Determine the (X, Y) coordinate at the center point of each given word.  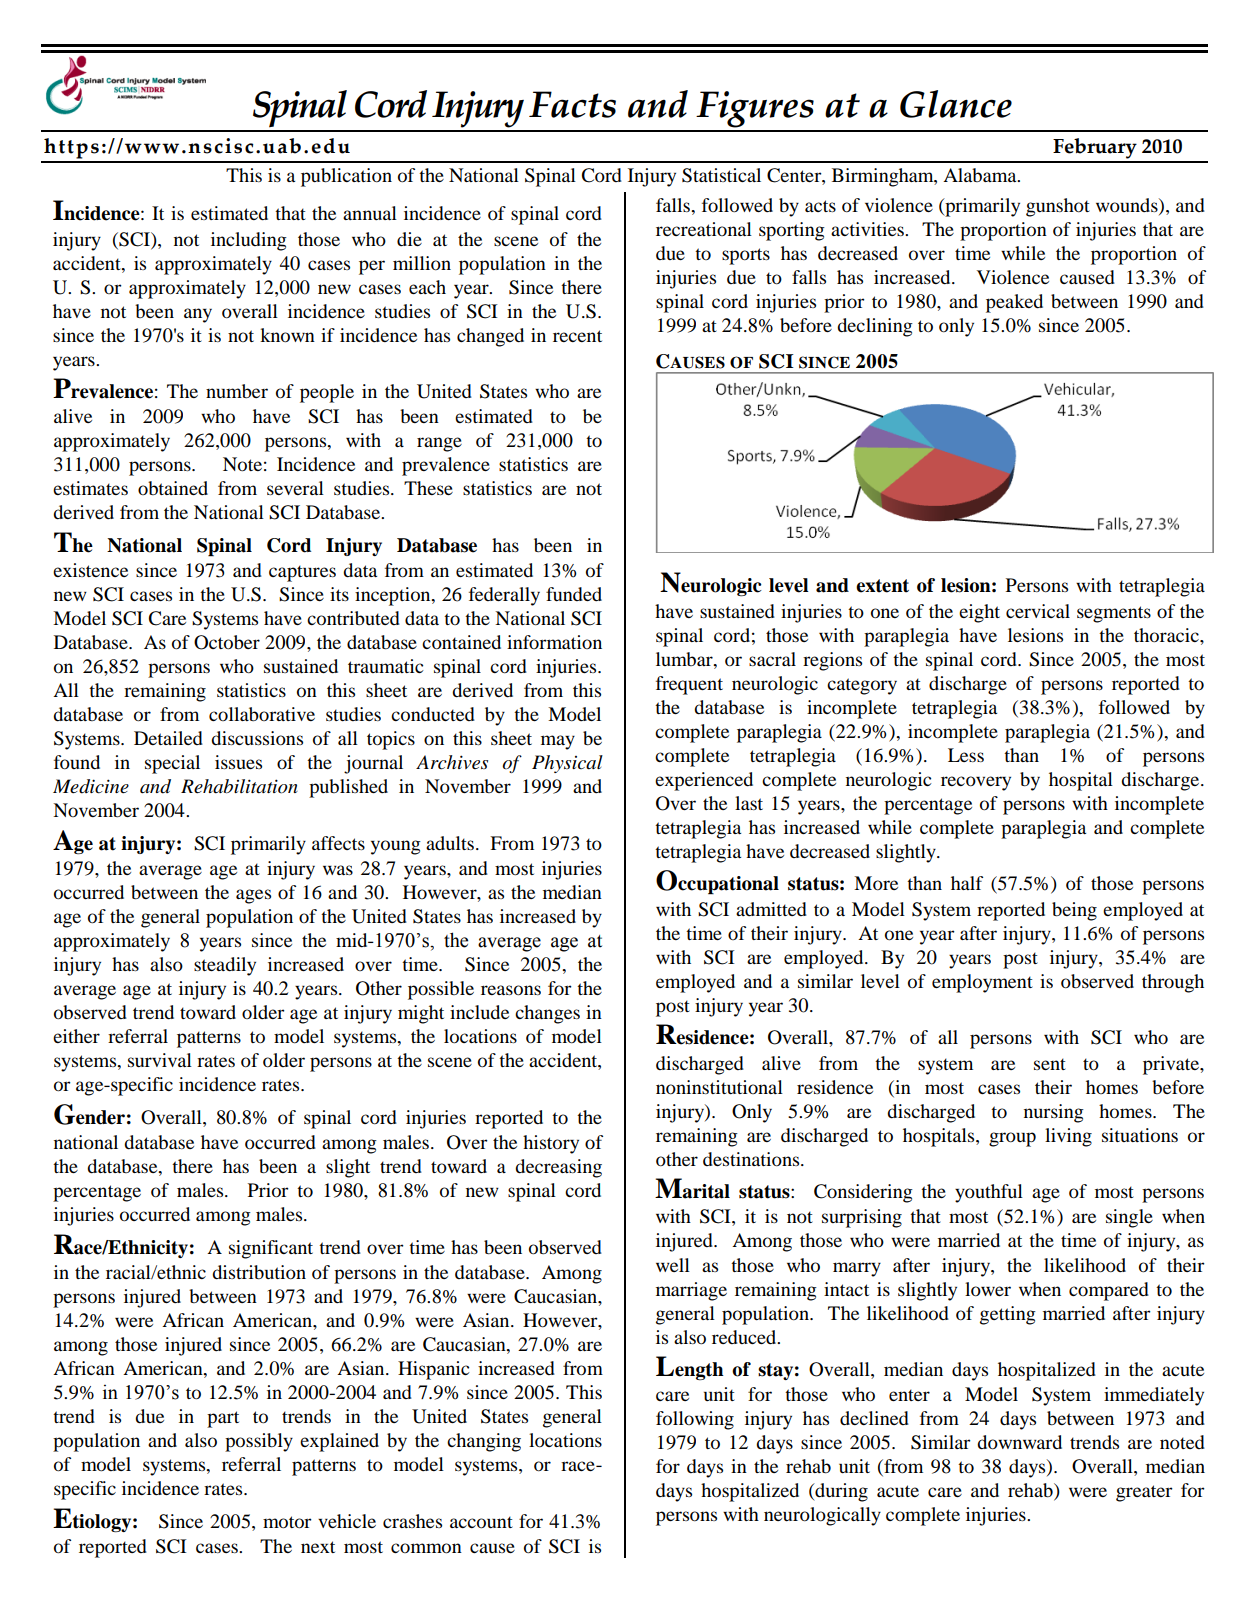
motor (287, 1522)
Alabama (981, 175)
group (1012, 1139)
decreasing (558, 1168)
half (967, 883)
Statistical (721, 175)
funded (574, 594)
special (172, 764)
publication (346, 177)
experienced (704, 781)
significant (271, 1249)
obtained (173, 488)
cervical (1038, 611)
